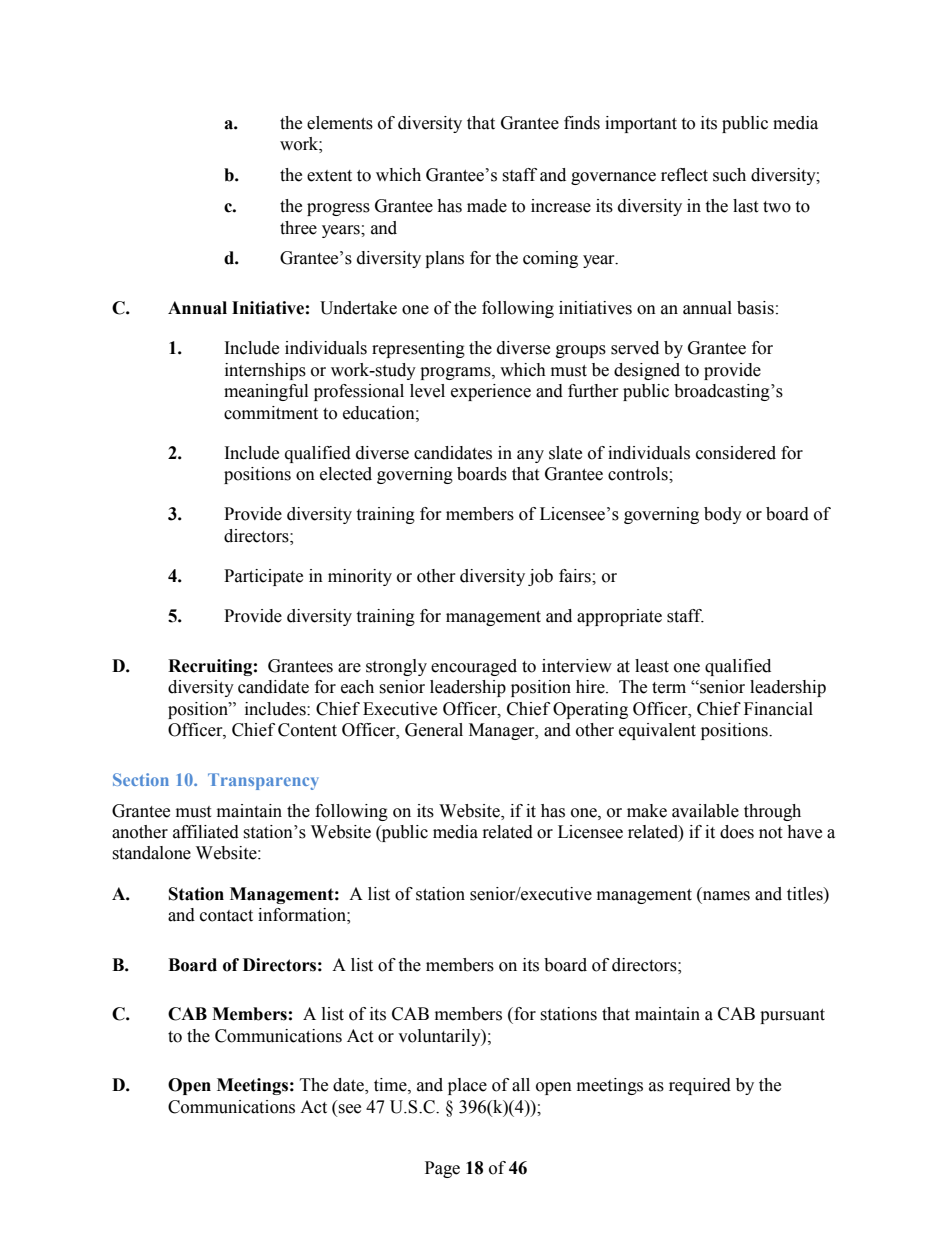 This screenshot has width=952, height=1233. What do you see at coordinates (266, 392) in the screenshot?
I see `meaningful` at bounding box center [266, 392].
